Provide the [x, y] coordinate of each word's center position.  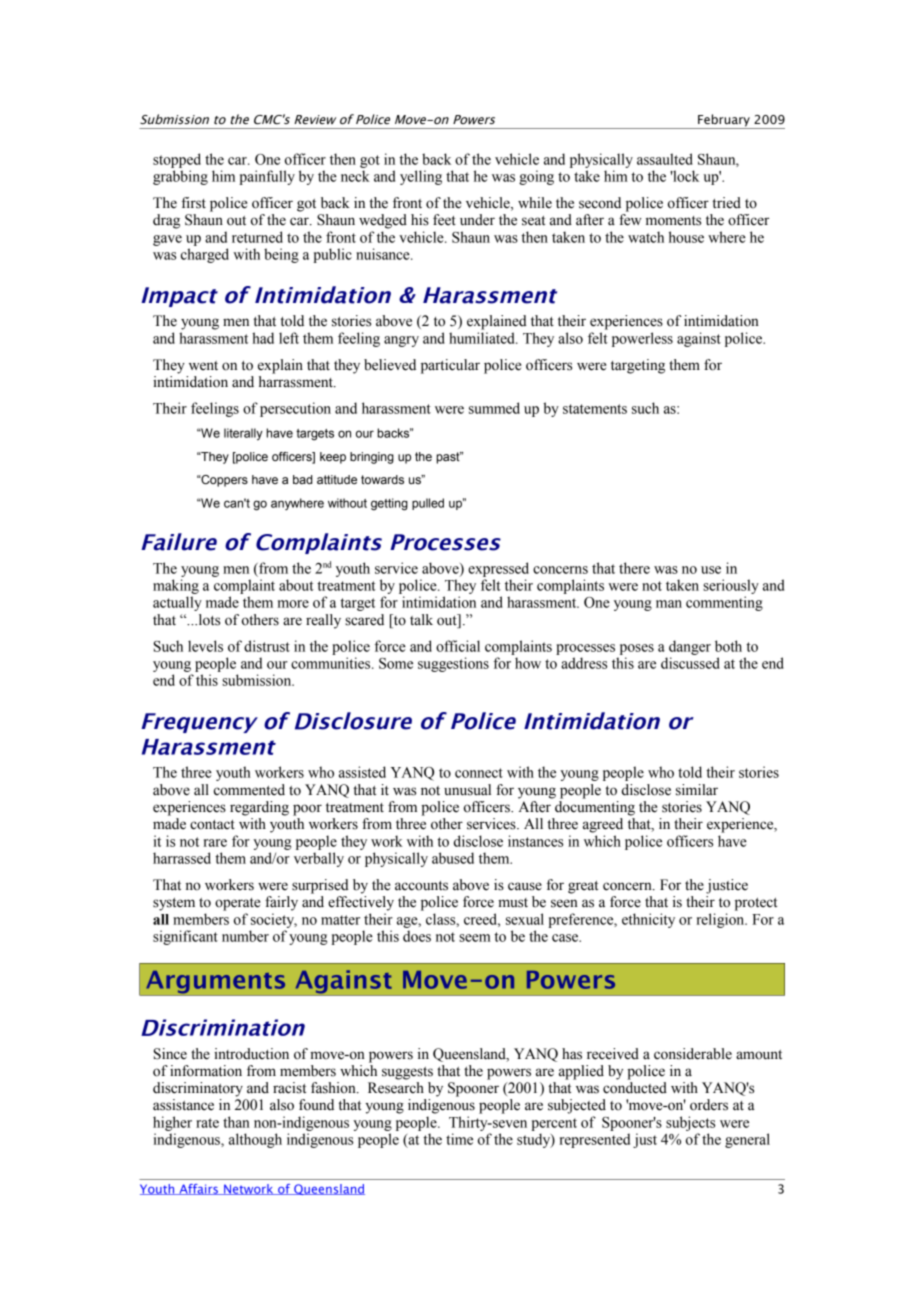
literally [243, 434]
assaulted [665, 159]
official [458, 646]
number [245, 936]
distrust [267, 646]
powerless [642, 339]
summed [494, 408]
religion [721, 920]
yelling [421, 177]
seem [475, 938]
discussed [690, 663]
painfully [267, 177]
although [255, 1140]
